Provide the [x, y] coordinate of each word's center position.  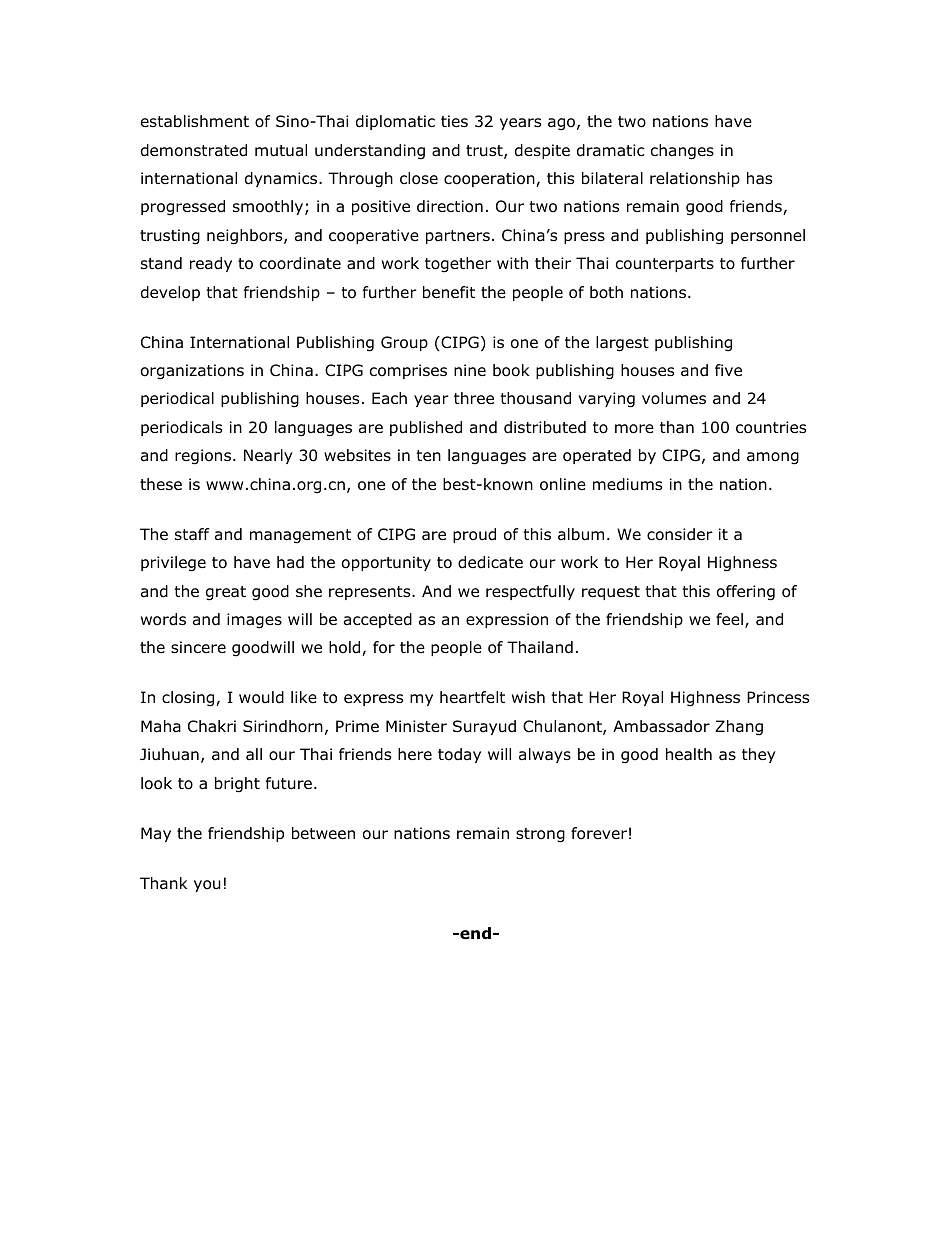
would [261, 697]
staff [192, 534]
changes [682, 152]
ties [454, 121]
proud [474, 535]
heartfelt [472, 697]
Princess [778, 697]
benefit [449, 292]
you [207, 886]
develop [170, 293]
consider [680, 534]
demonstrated [194, 150]
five [728, 370]
